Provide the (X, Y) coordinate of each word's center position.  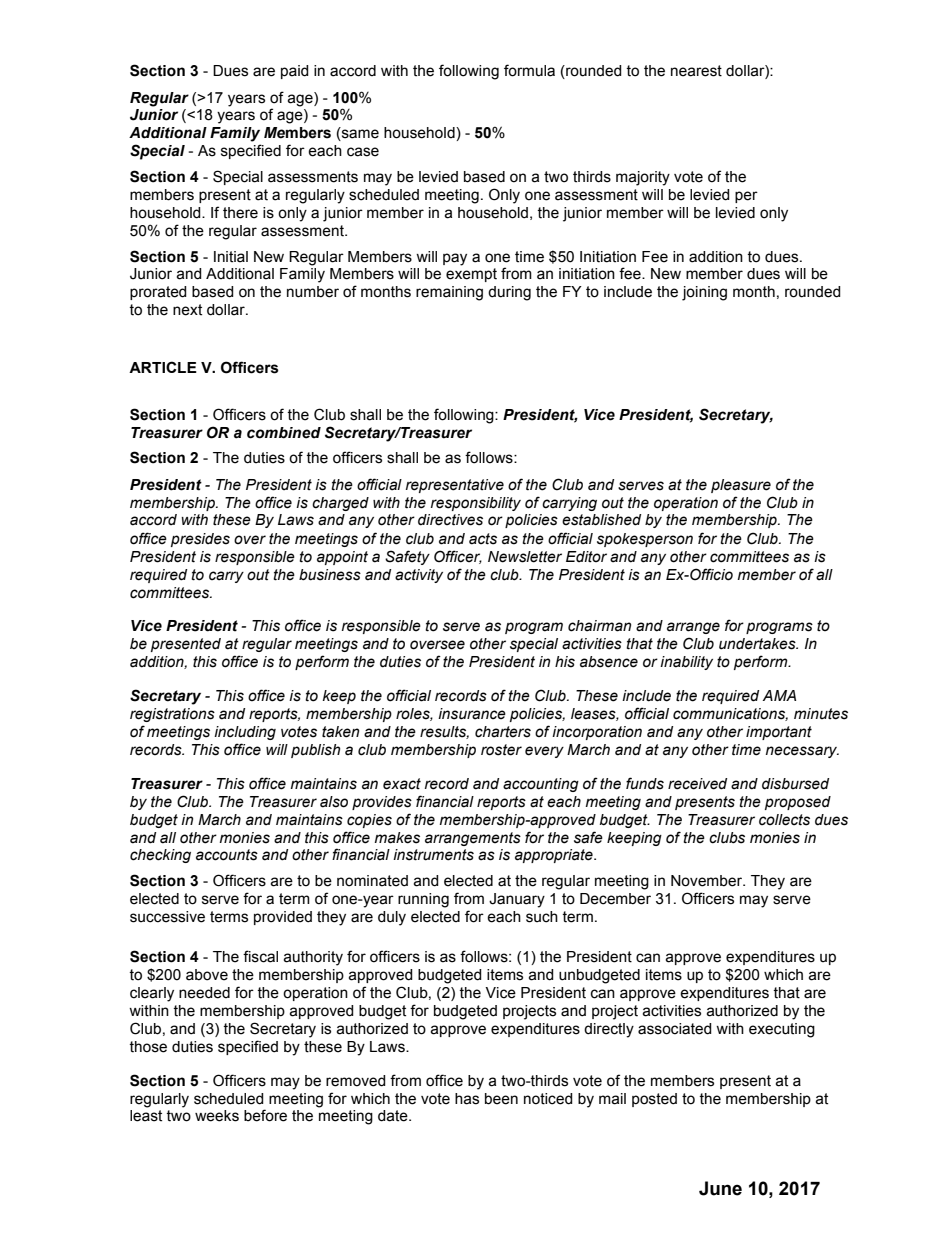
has (467, 1099)
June (720, 1188)
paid (295, 72)
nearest (696, 71)
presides (200, 540)
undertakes (758, 644)
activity (419, 576)
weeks (217, 1116)
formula (529, 70)
